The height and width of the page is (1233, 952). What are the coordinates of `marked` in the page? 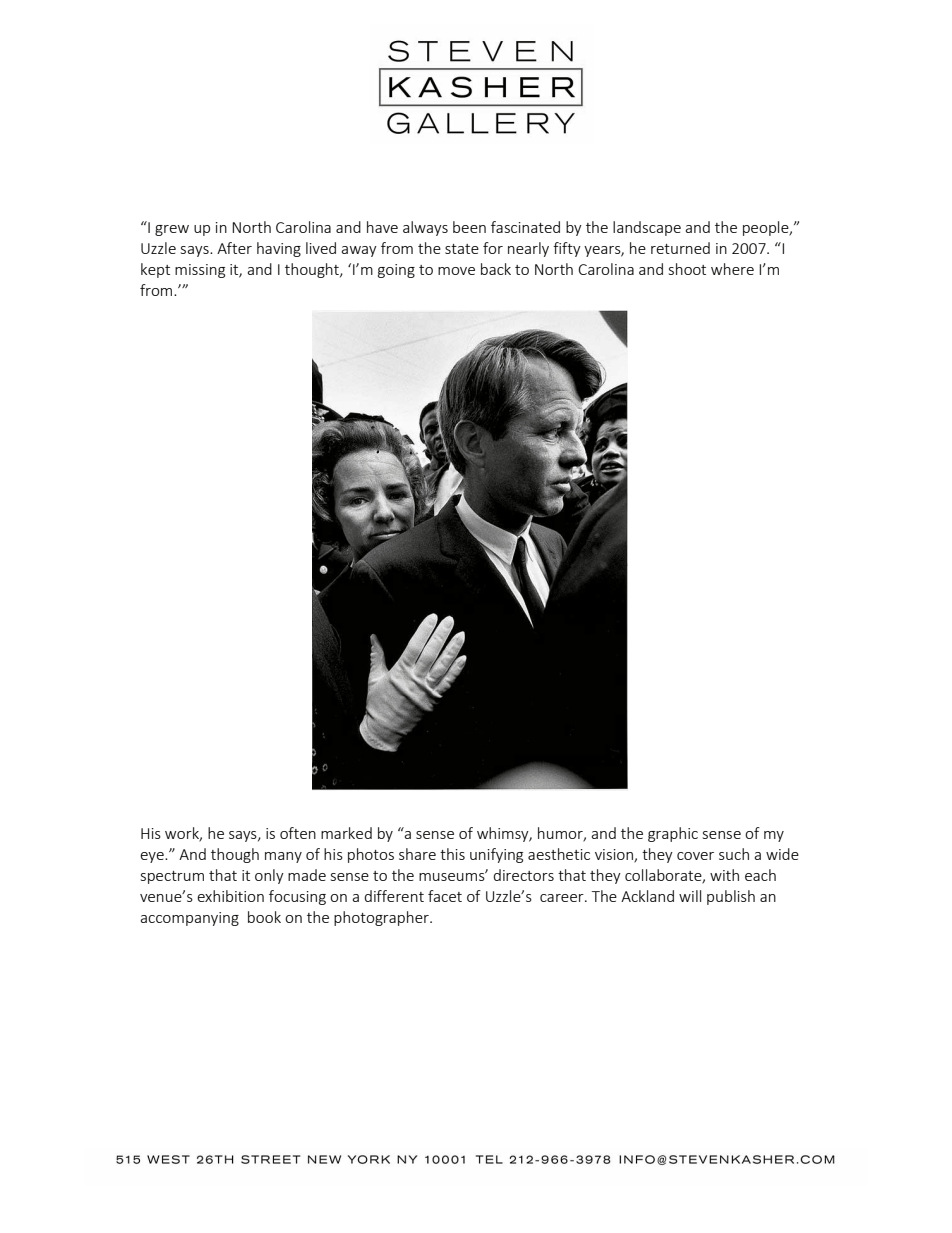 It's located at (346, 833).
